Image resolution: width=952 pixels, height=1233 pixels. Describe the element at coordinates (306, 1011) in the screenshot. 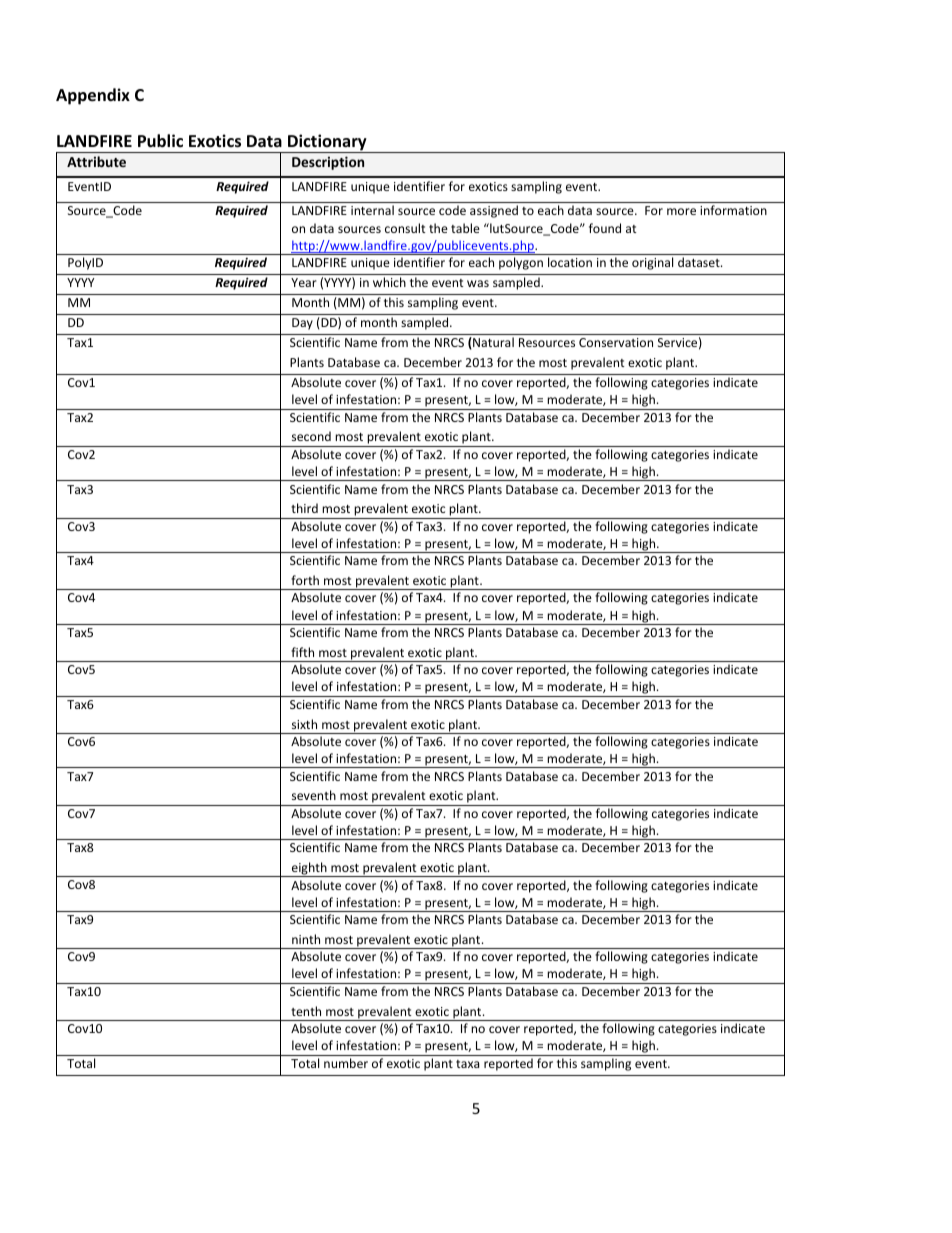

I see `tenth` at that location.
